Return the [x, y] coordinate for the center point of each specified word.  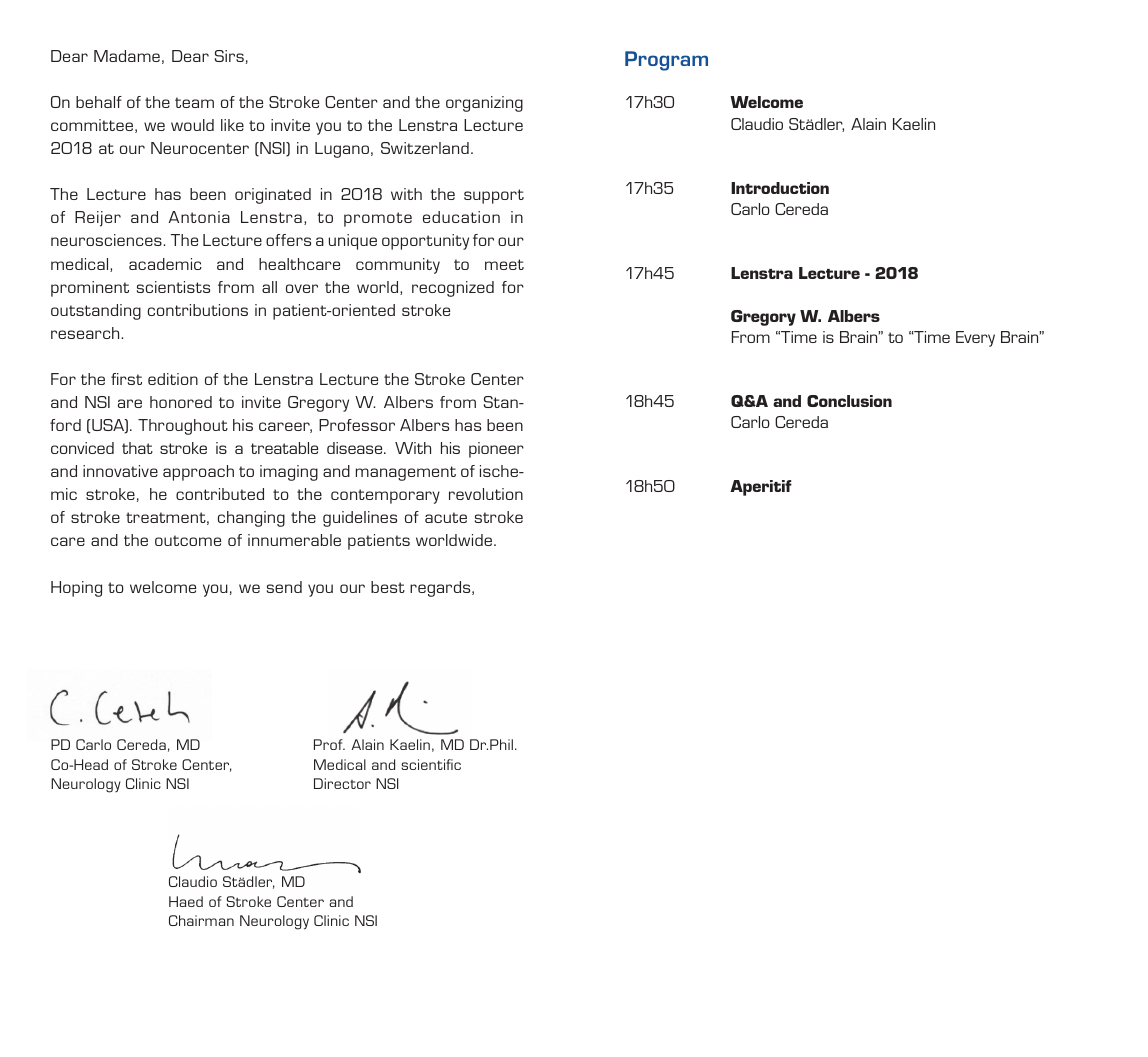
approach [198, 473]
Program [666, 61]
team [194, 102]
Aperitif [761, 488]
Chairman [201, 920]
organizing [484, 104]
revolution [486, 494]
